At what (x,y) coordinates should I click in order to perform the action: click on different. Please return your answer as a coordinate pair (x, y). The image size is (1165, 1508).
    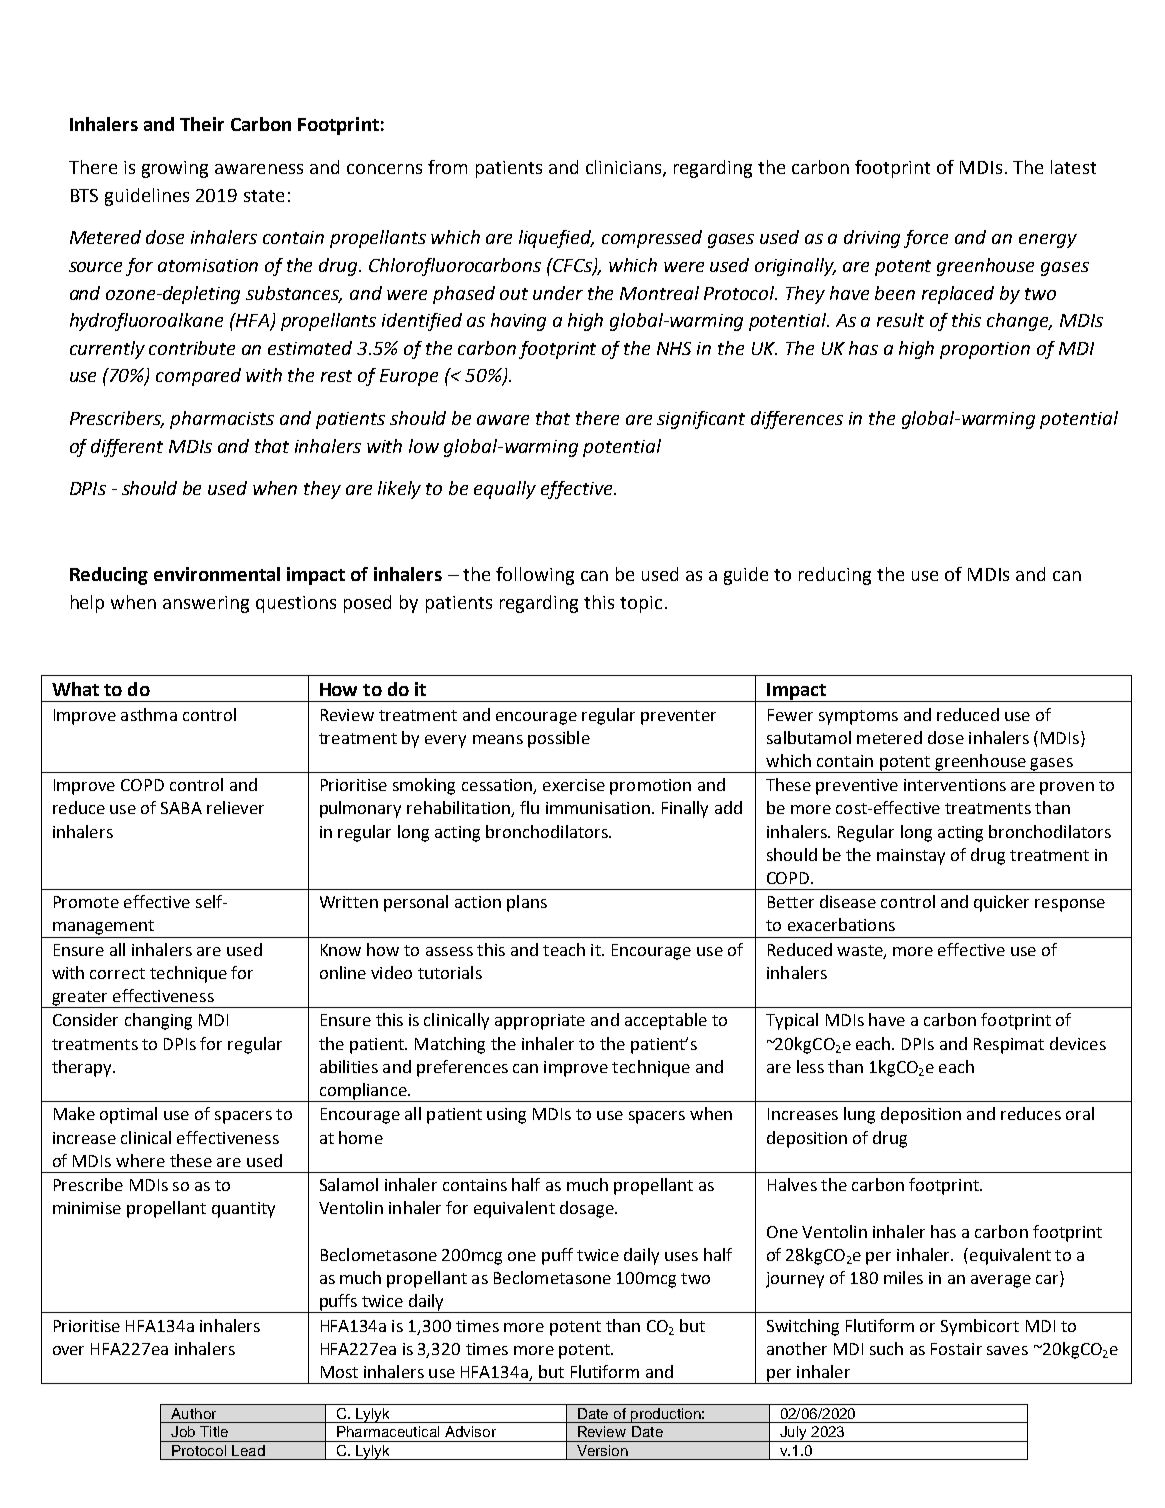
    Looking at the image, I should click on (127, 448).
